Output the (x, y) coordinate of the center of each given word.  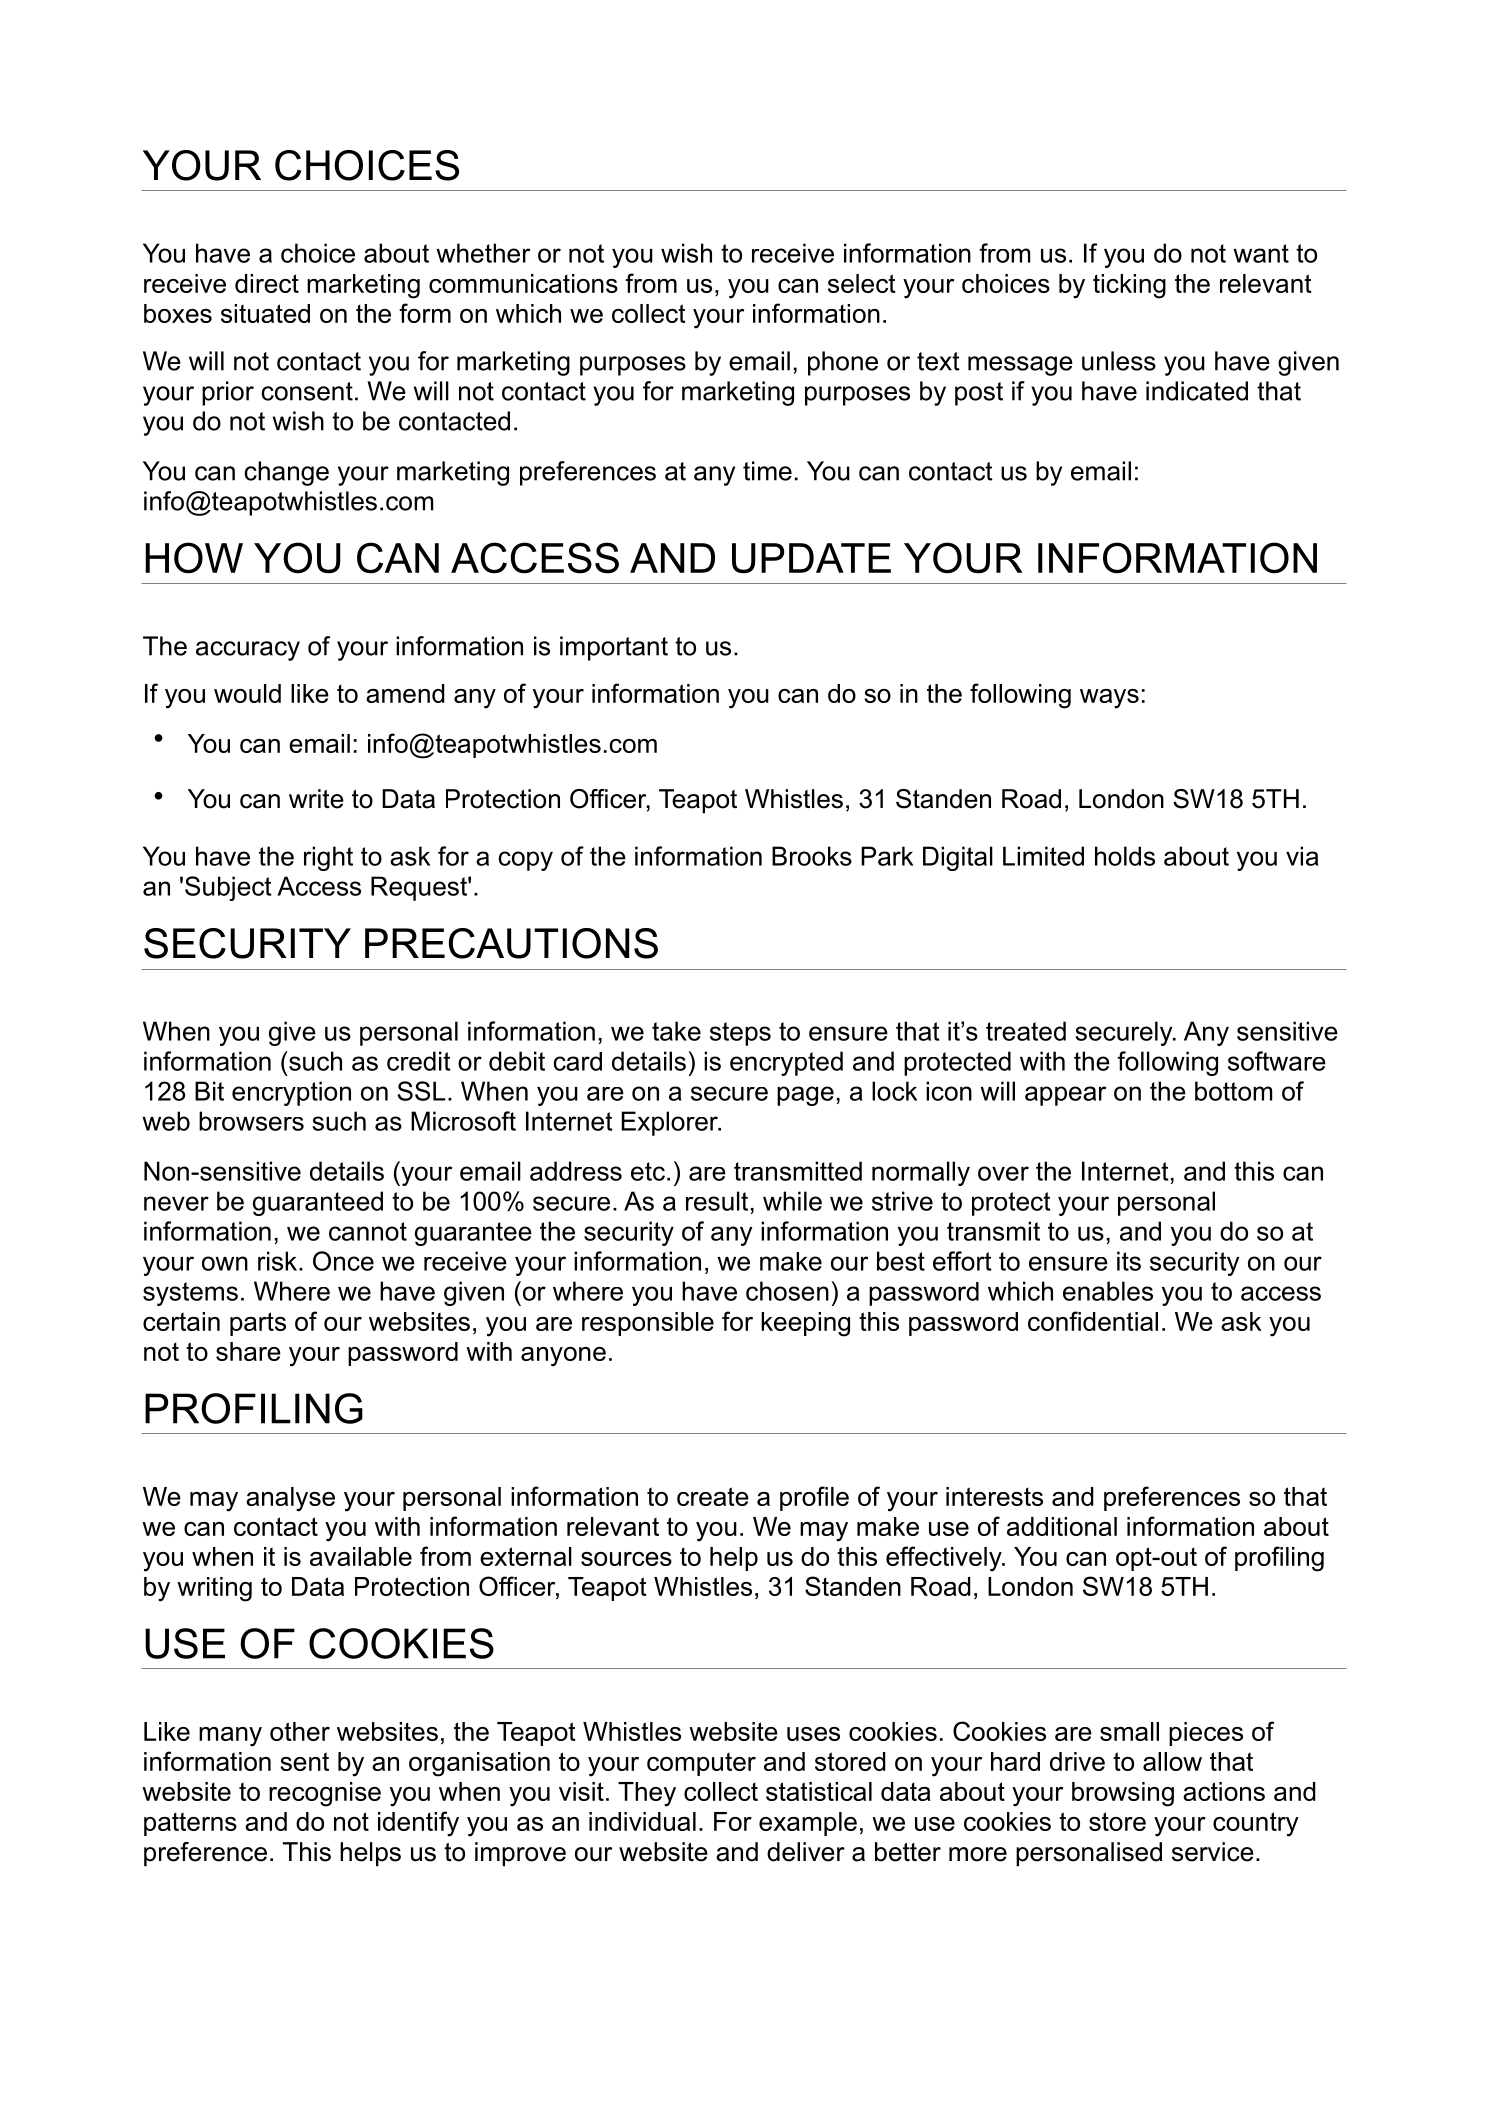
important (614, 648)
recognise (325, 1794)
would (247, 693)
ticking (1129, 286)
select (862, 283)
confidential (1093, 1321)
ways (1109, 699)
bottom (1233, 1091)
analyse (290, 1499)
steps (740, 1034)
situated (265, 313)
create (713, 1496)
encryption (291, 1093)
